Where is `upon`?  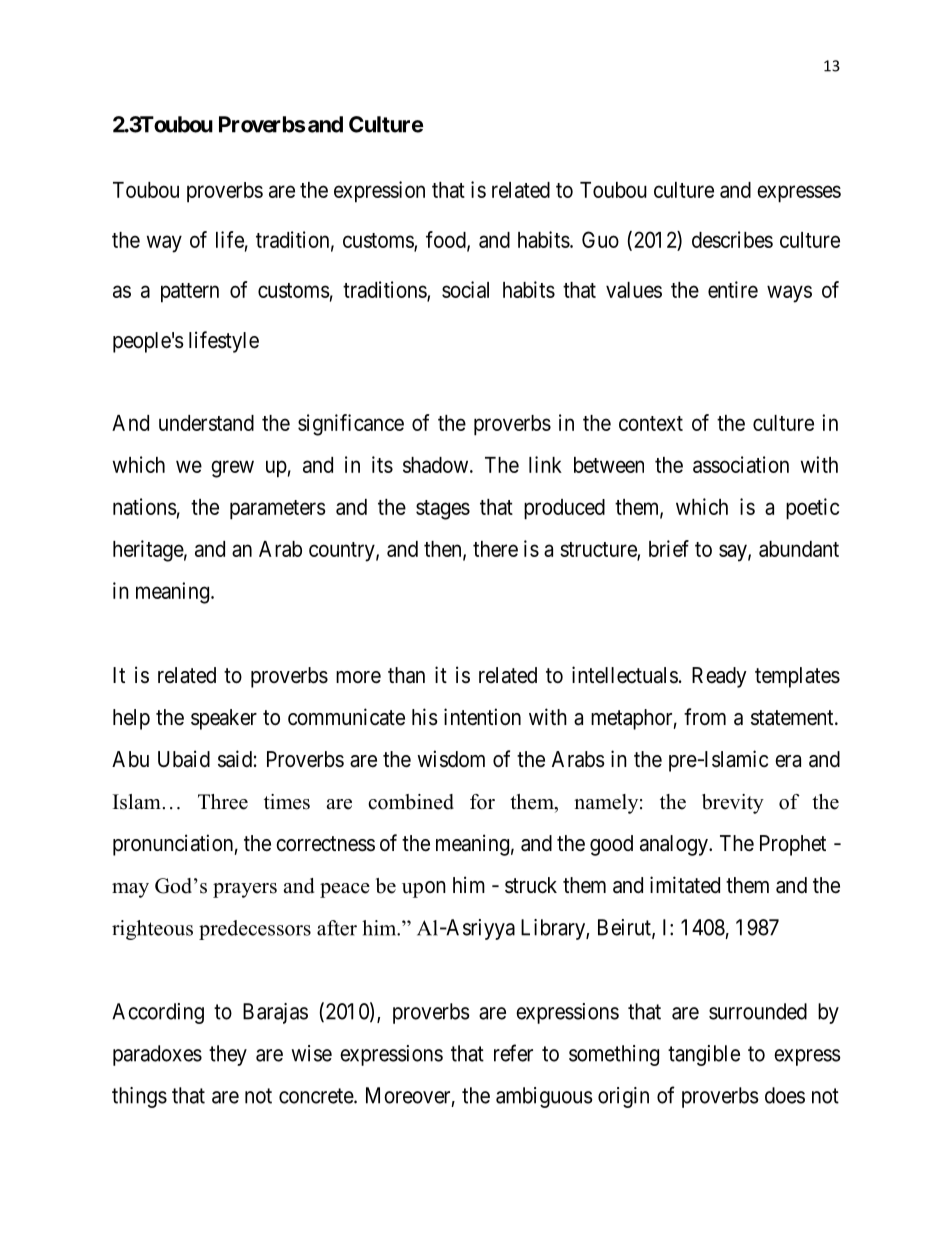
upon is located at coordinates (424, 889).
